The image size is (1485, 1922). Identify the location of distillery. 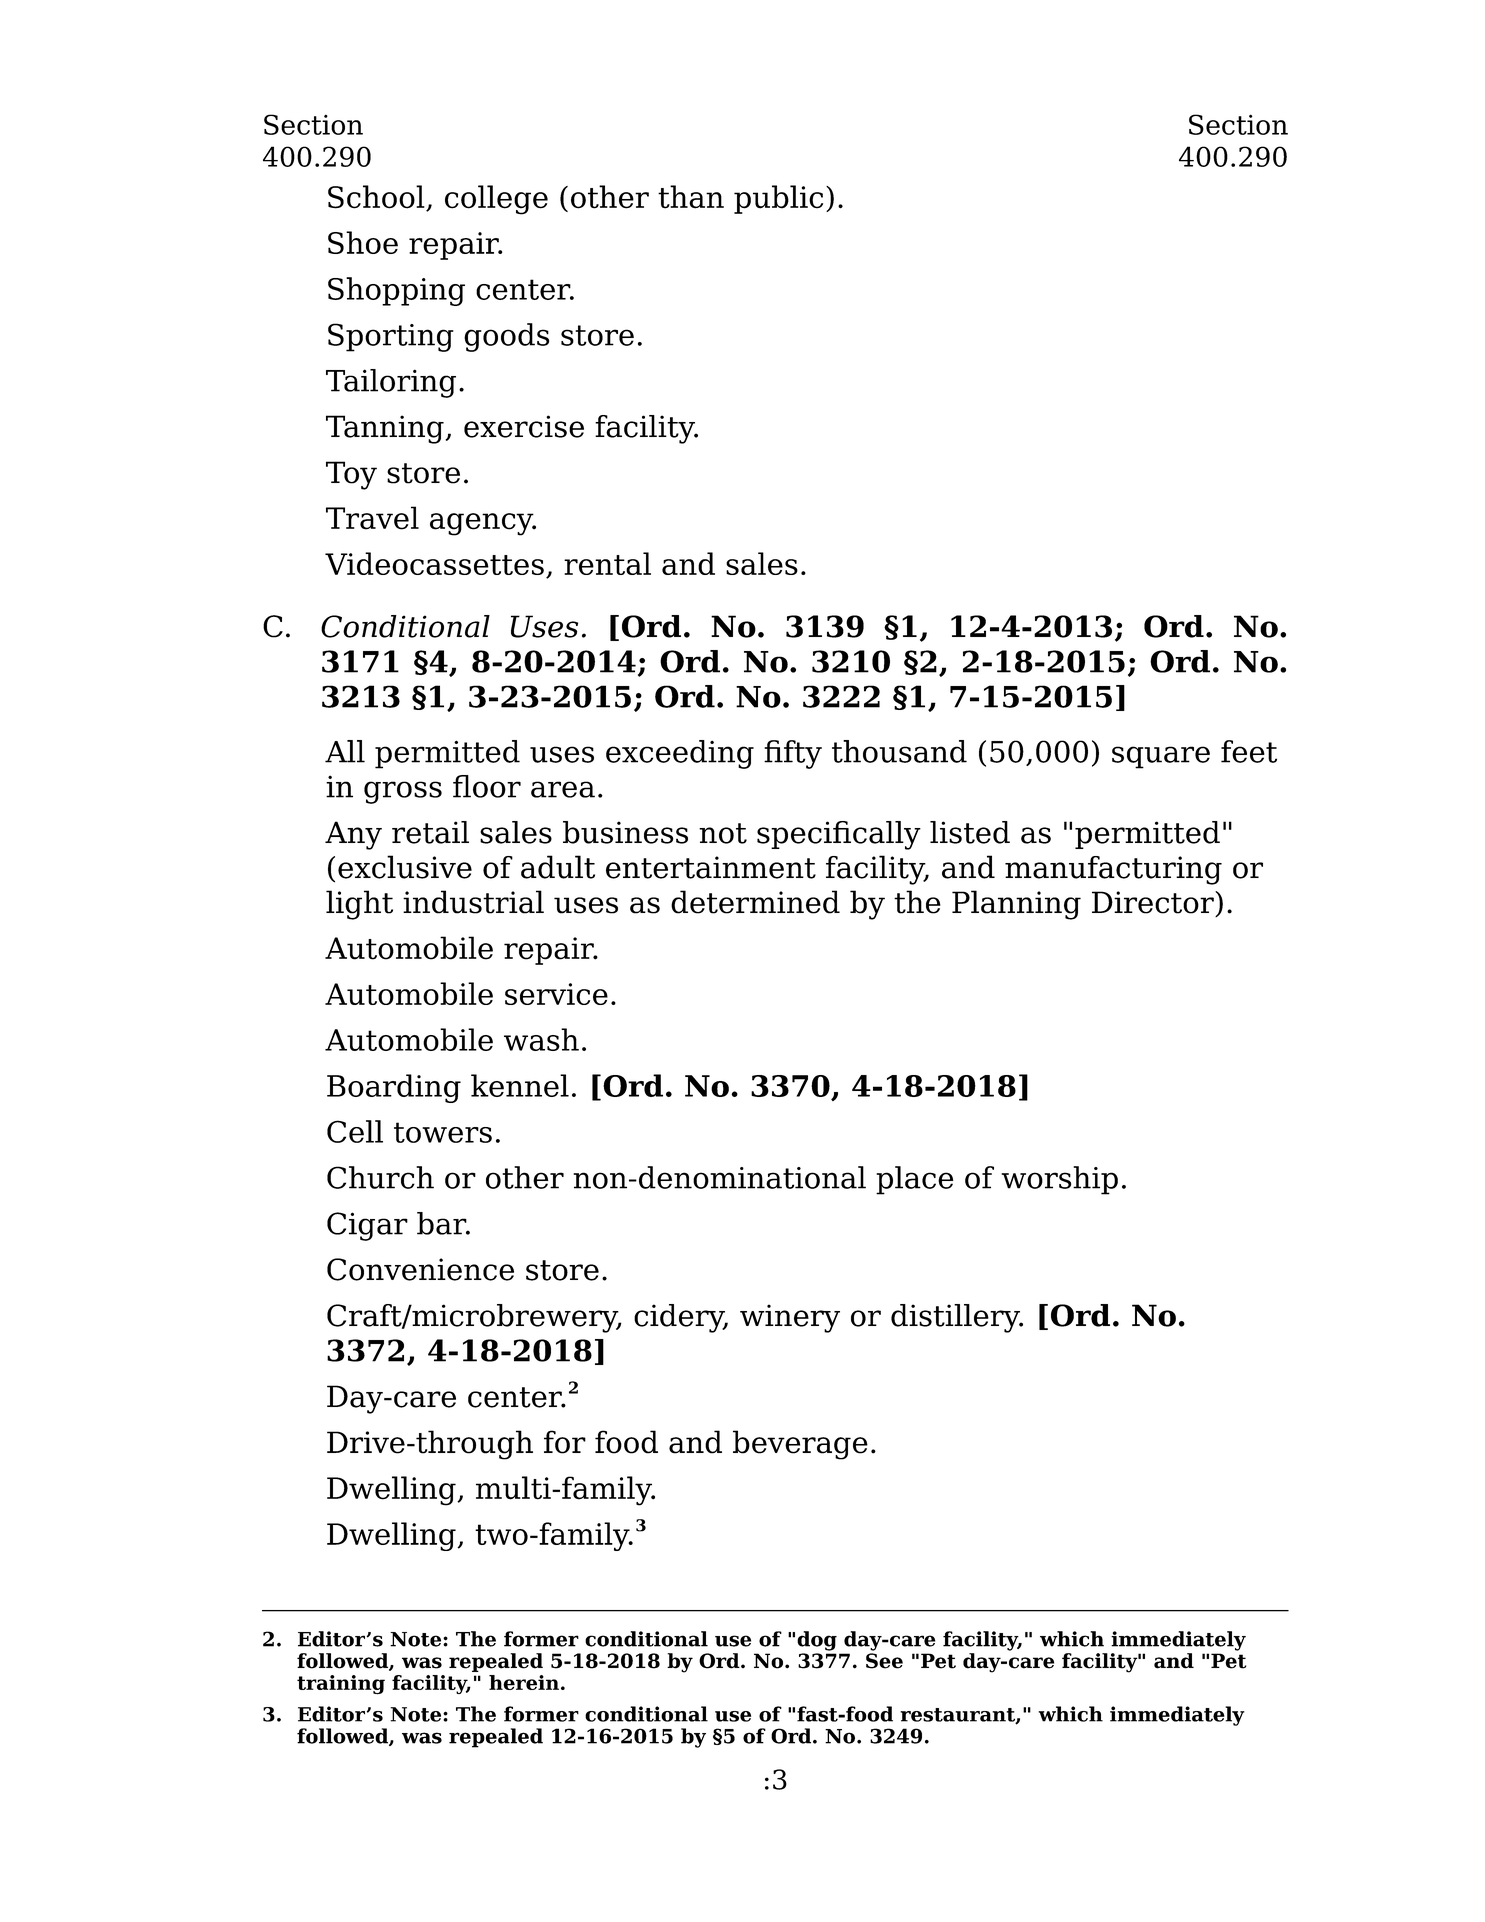
(956, 1318).
